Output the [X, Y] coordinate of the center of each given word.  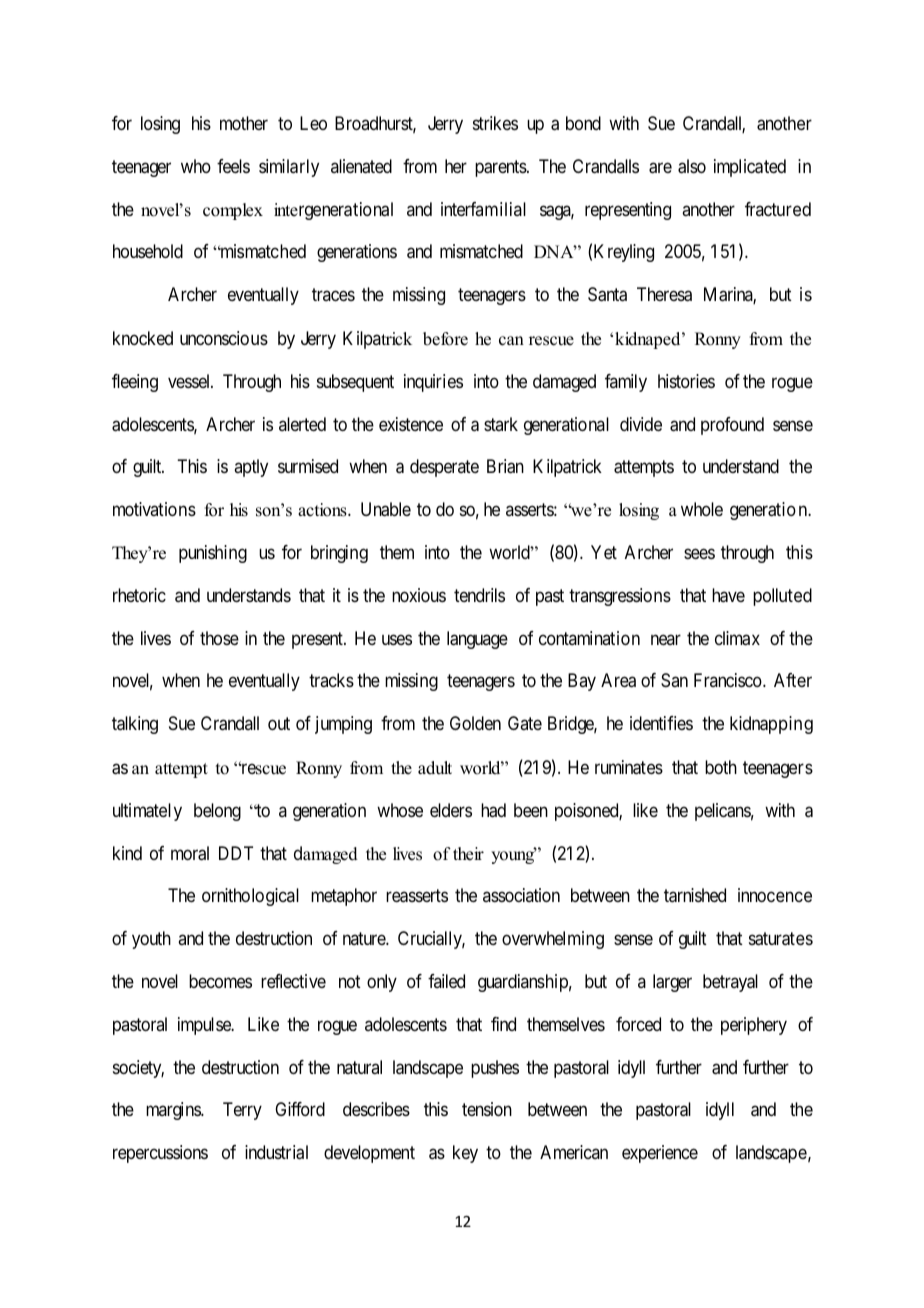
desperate [444, 468]
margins [174, 1111]
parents [501, 168]
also [692, 166]
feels [233, 166]
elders [451, 810]
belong [217, 812]
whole [702, 509]
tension [487, 1109]
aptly [251, 468]
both [721, 767]
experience [660, 1154]
